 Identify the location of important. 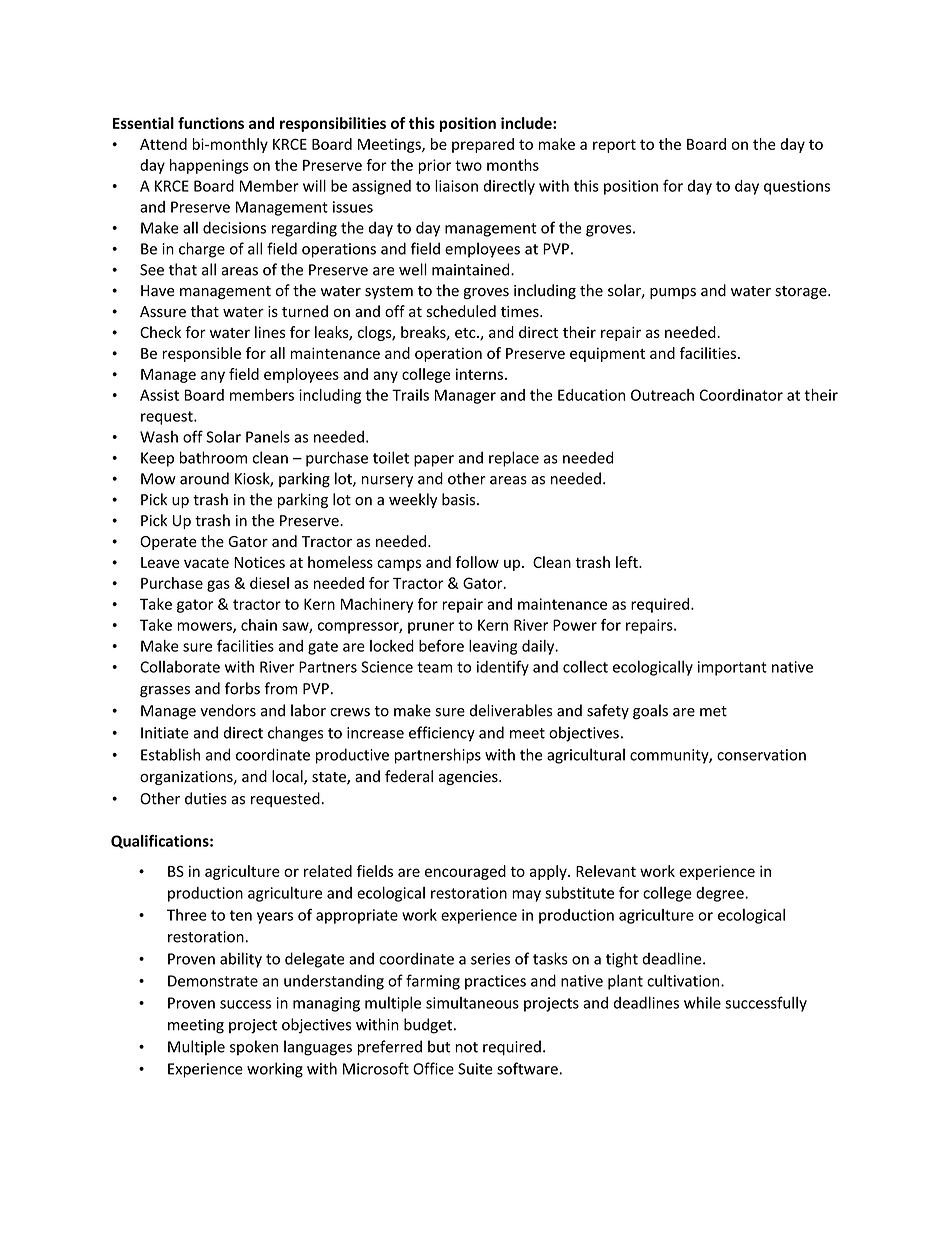
(732, 668).
